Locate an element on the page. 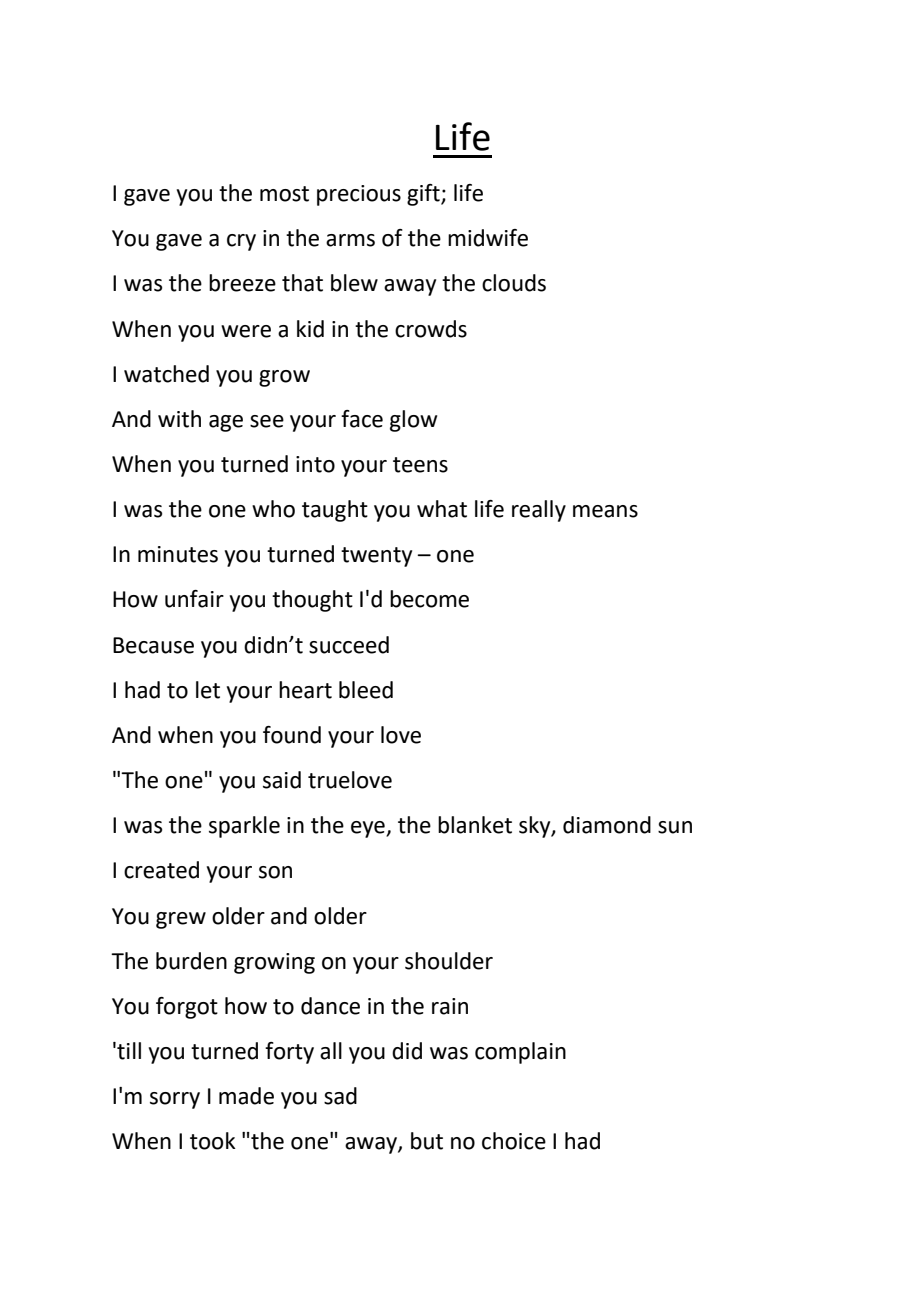 This document has width=924, height=1308. minutes is located at coordinates (178, 554).
